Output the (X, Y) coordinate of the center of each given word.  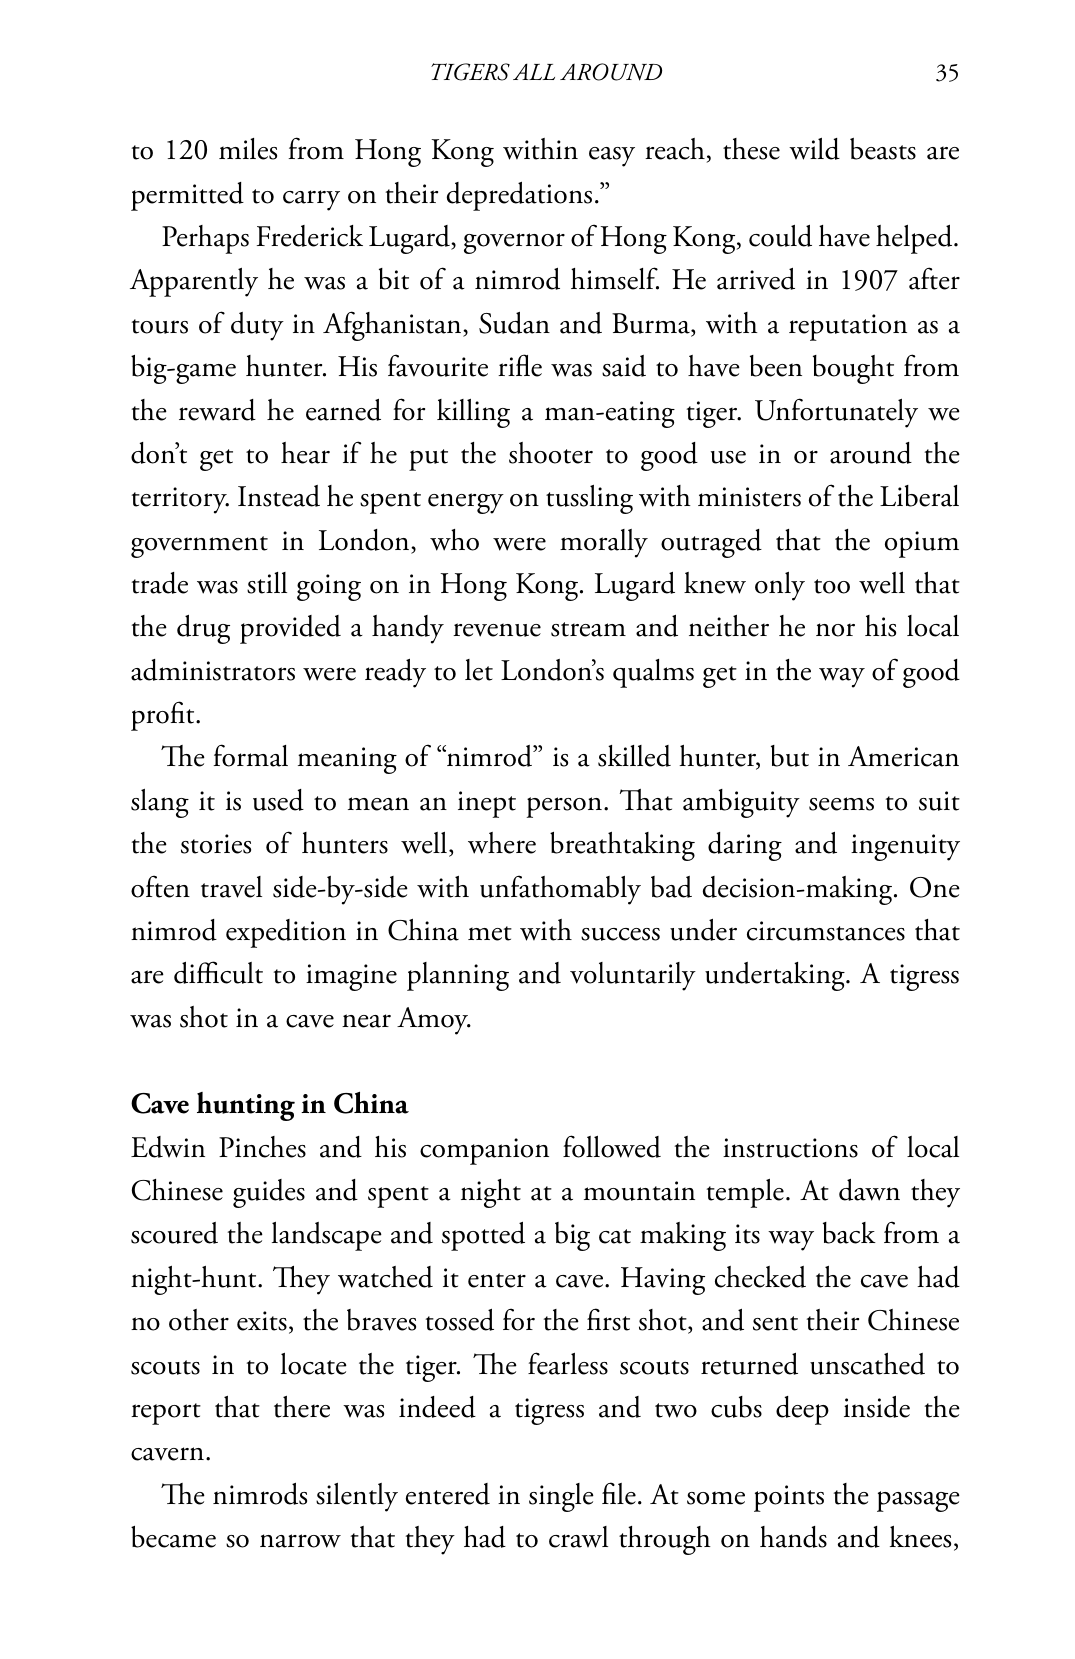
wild (814, 149)
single (561, 1497)
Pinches (262, 1147)
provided (290, 629)
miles (248, 149)
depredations (519, 196)
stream (588, 629)
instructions (790, 1148)
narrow (300, 1541)
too (832, 586)
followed (612, 1146)
